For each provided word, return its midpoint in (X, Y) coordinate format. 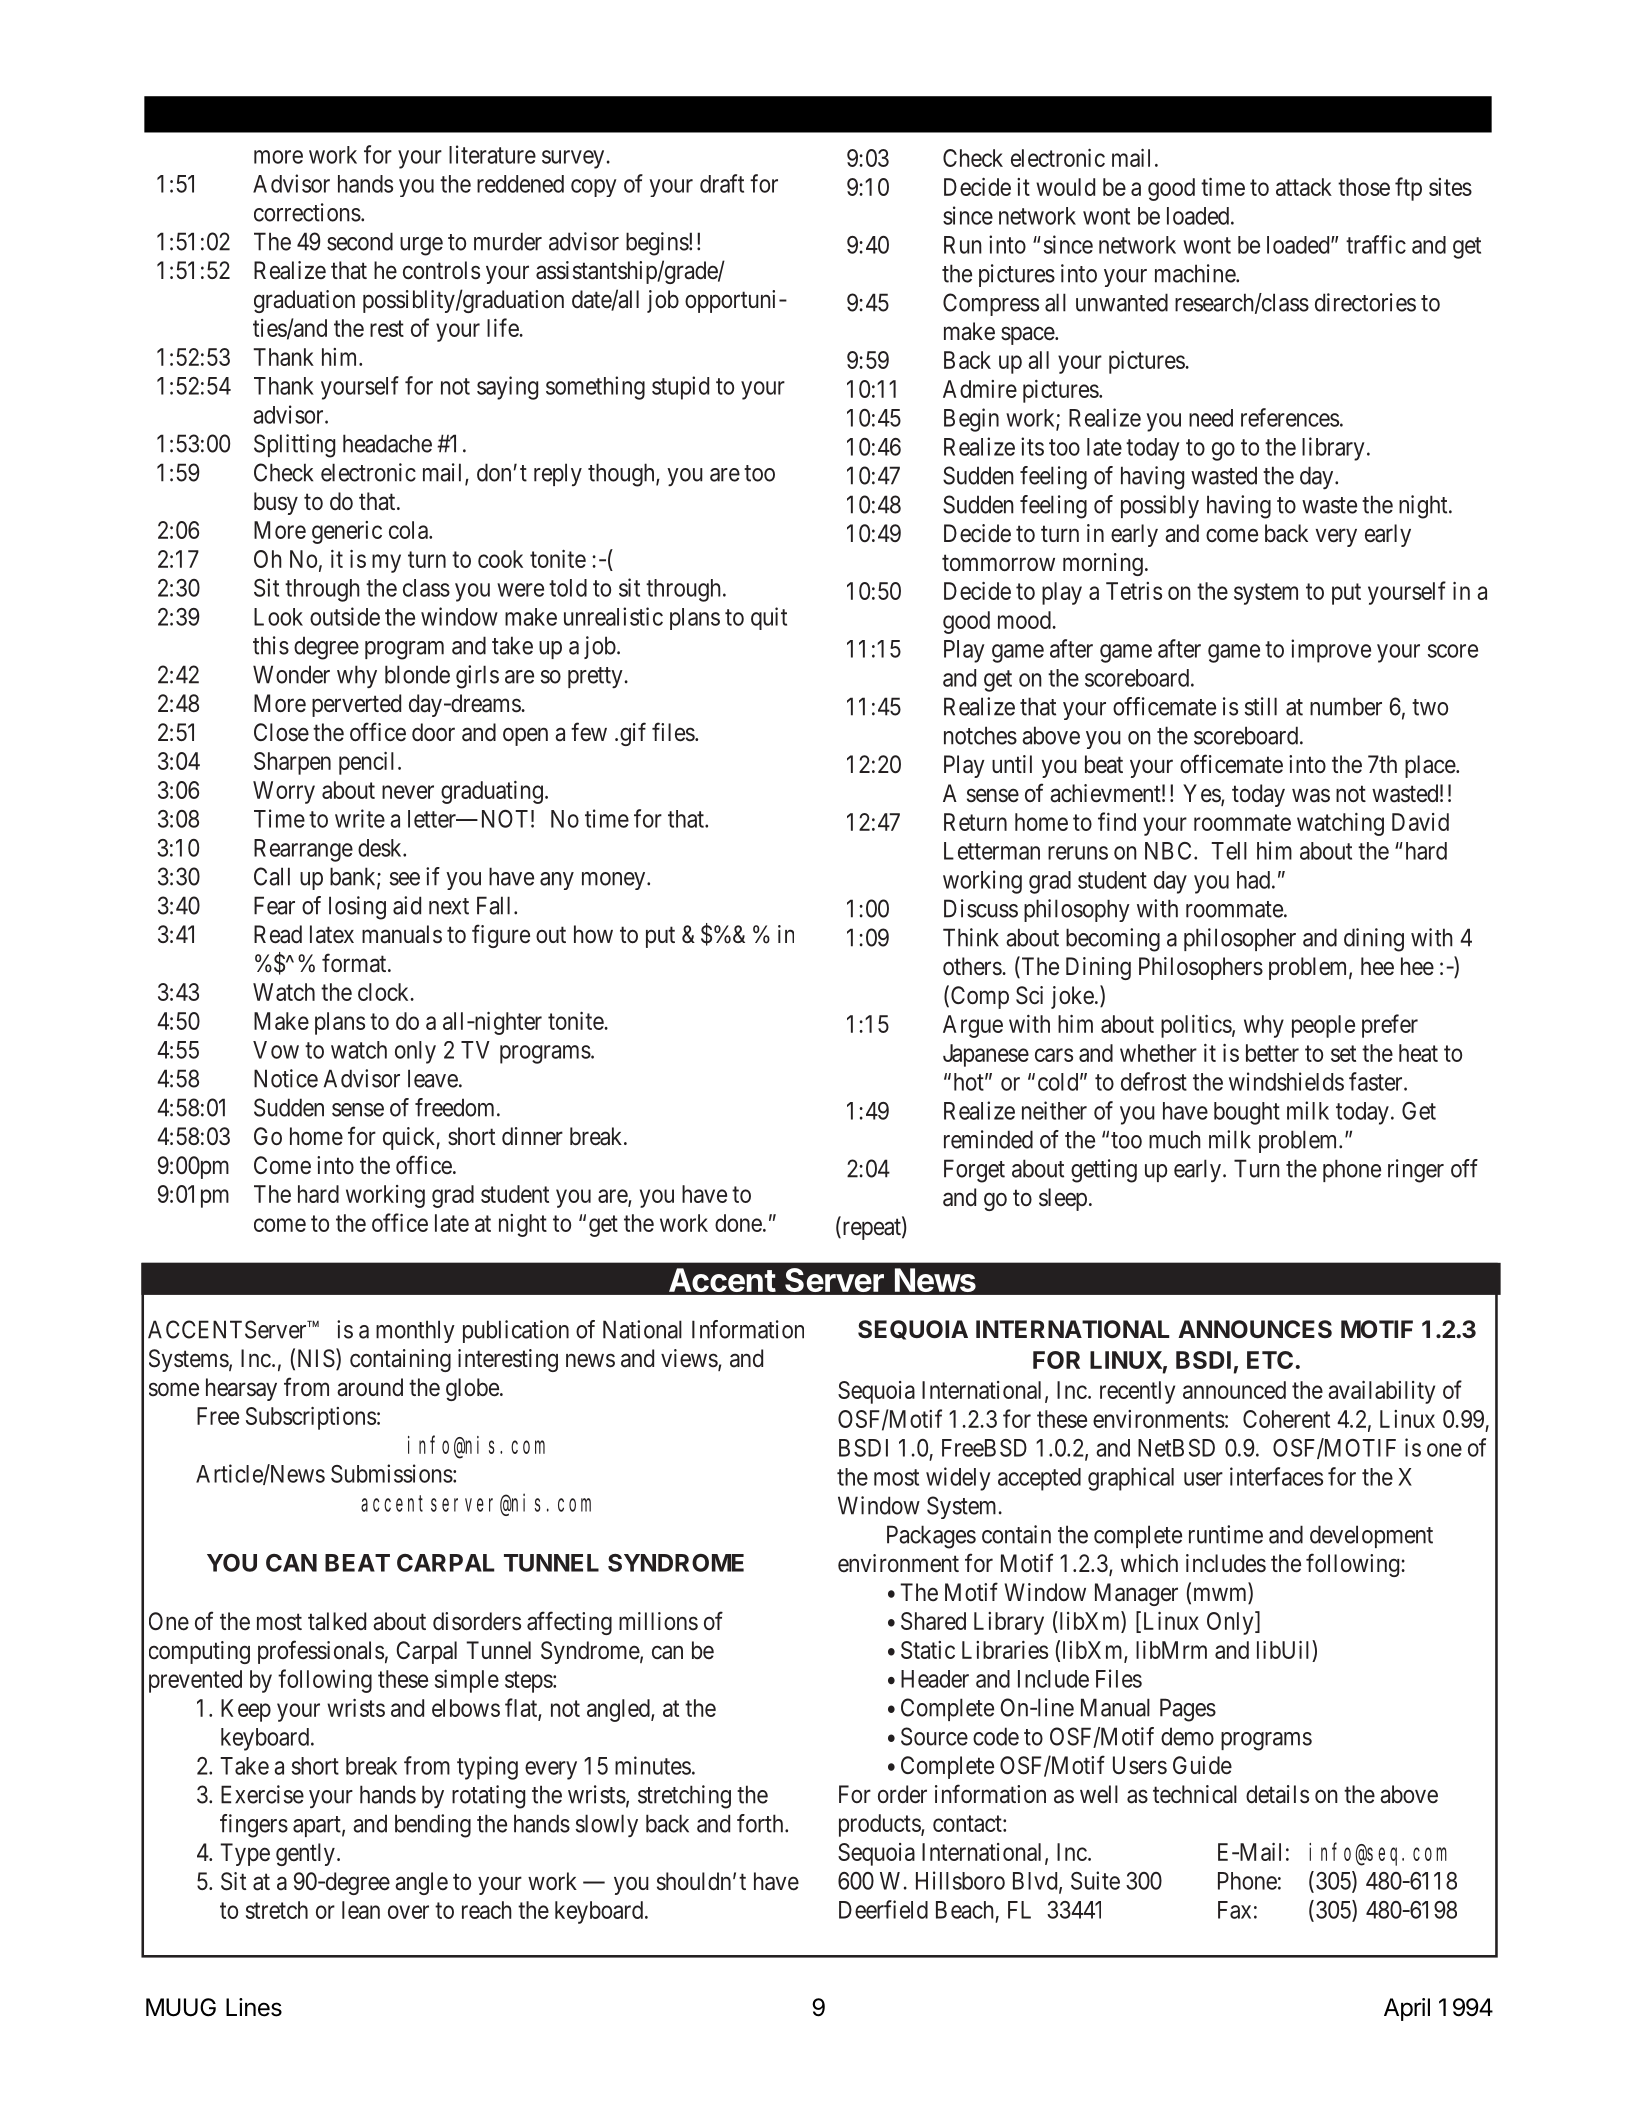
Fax (1234, 1910)
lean (361, 1910)
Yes (1202, 794)
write (360, 818)
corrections (307, 212)
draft (722, 183)
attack (1304, 187)
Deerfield (883, 1909)
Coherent (1286, 1419)
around (370, 1387)
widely (958, 1479)
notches (980, 735)
